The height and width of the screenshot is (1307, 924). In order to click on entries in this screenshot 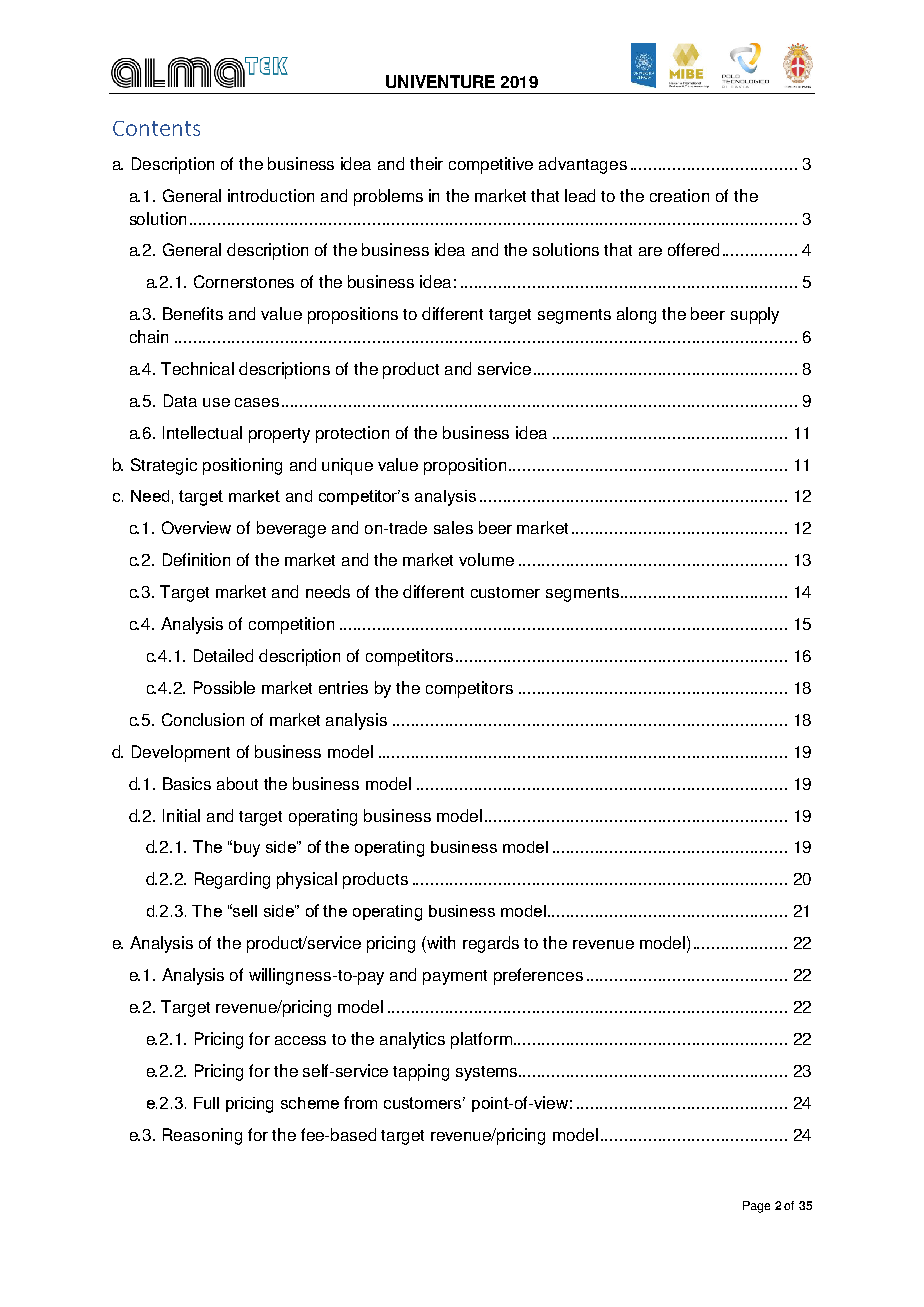, I will do `click(343, 687)`.
